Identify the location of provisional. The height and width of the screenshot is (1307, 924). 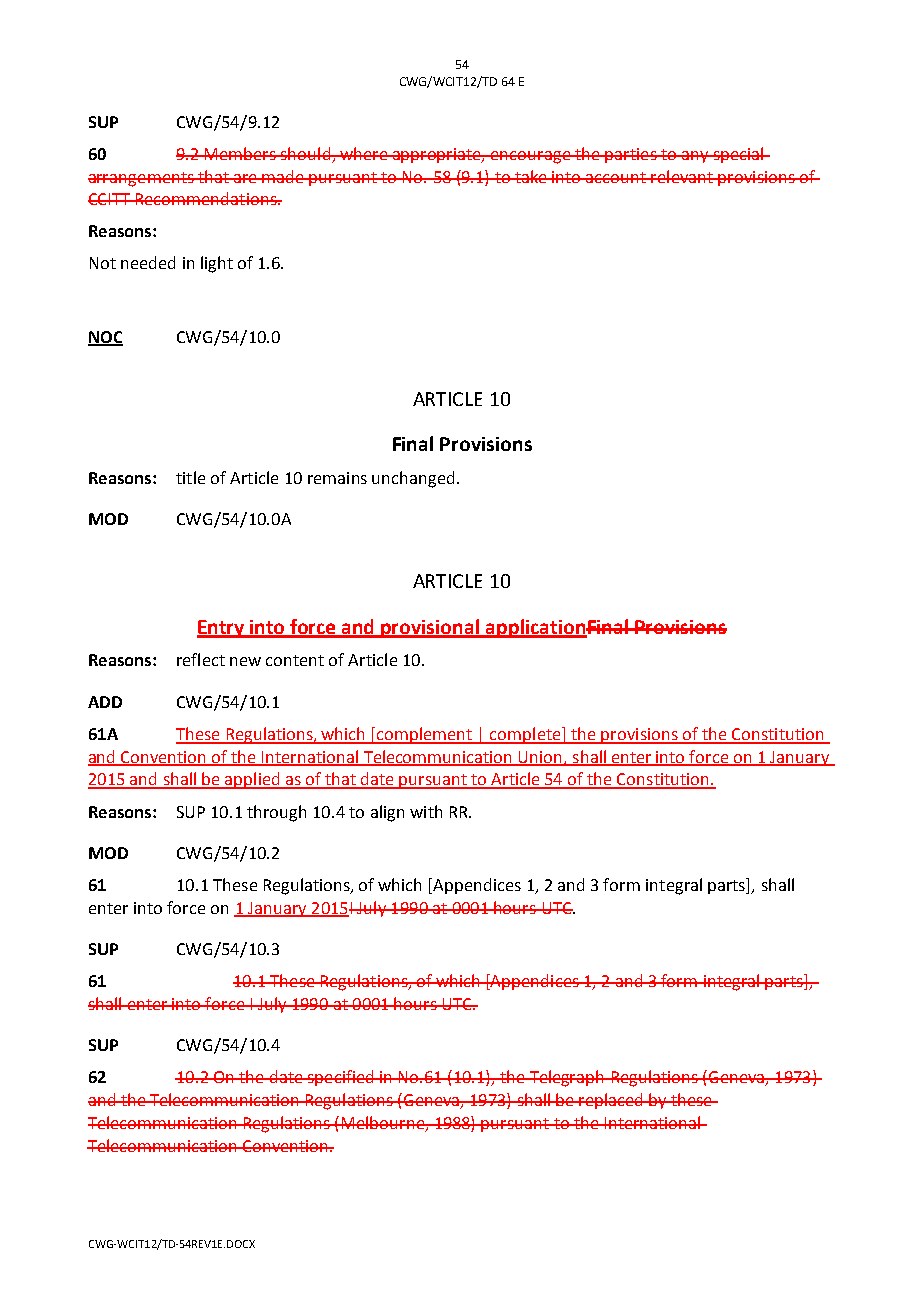
(431, 628).
